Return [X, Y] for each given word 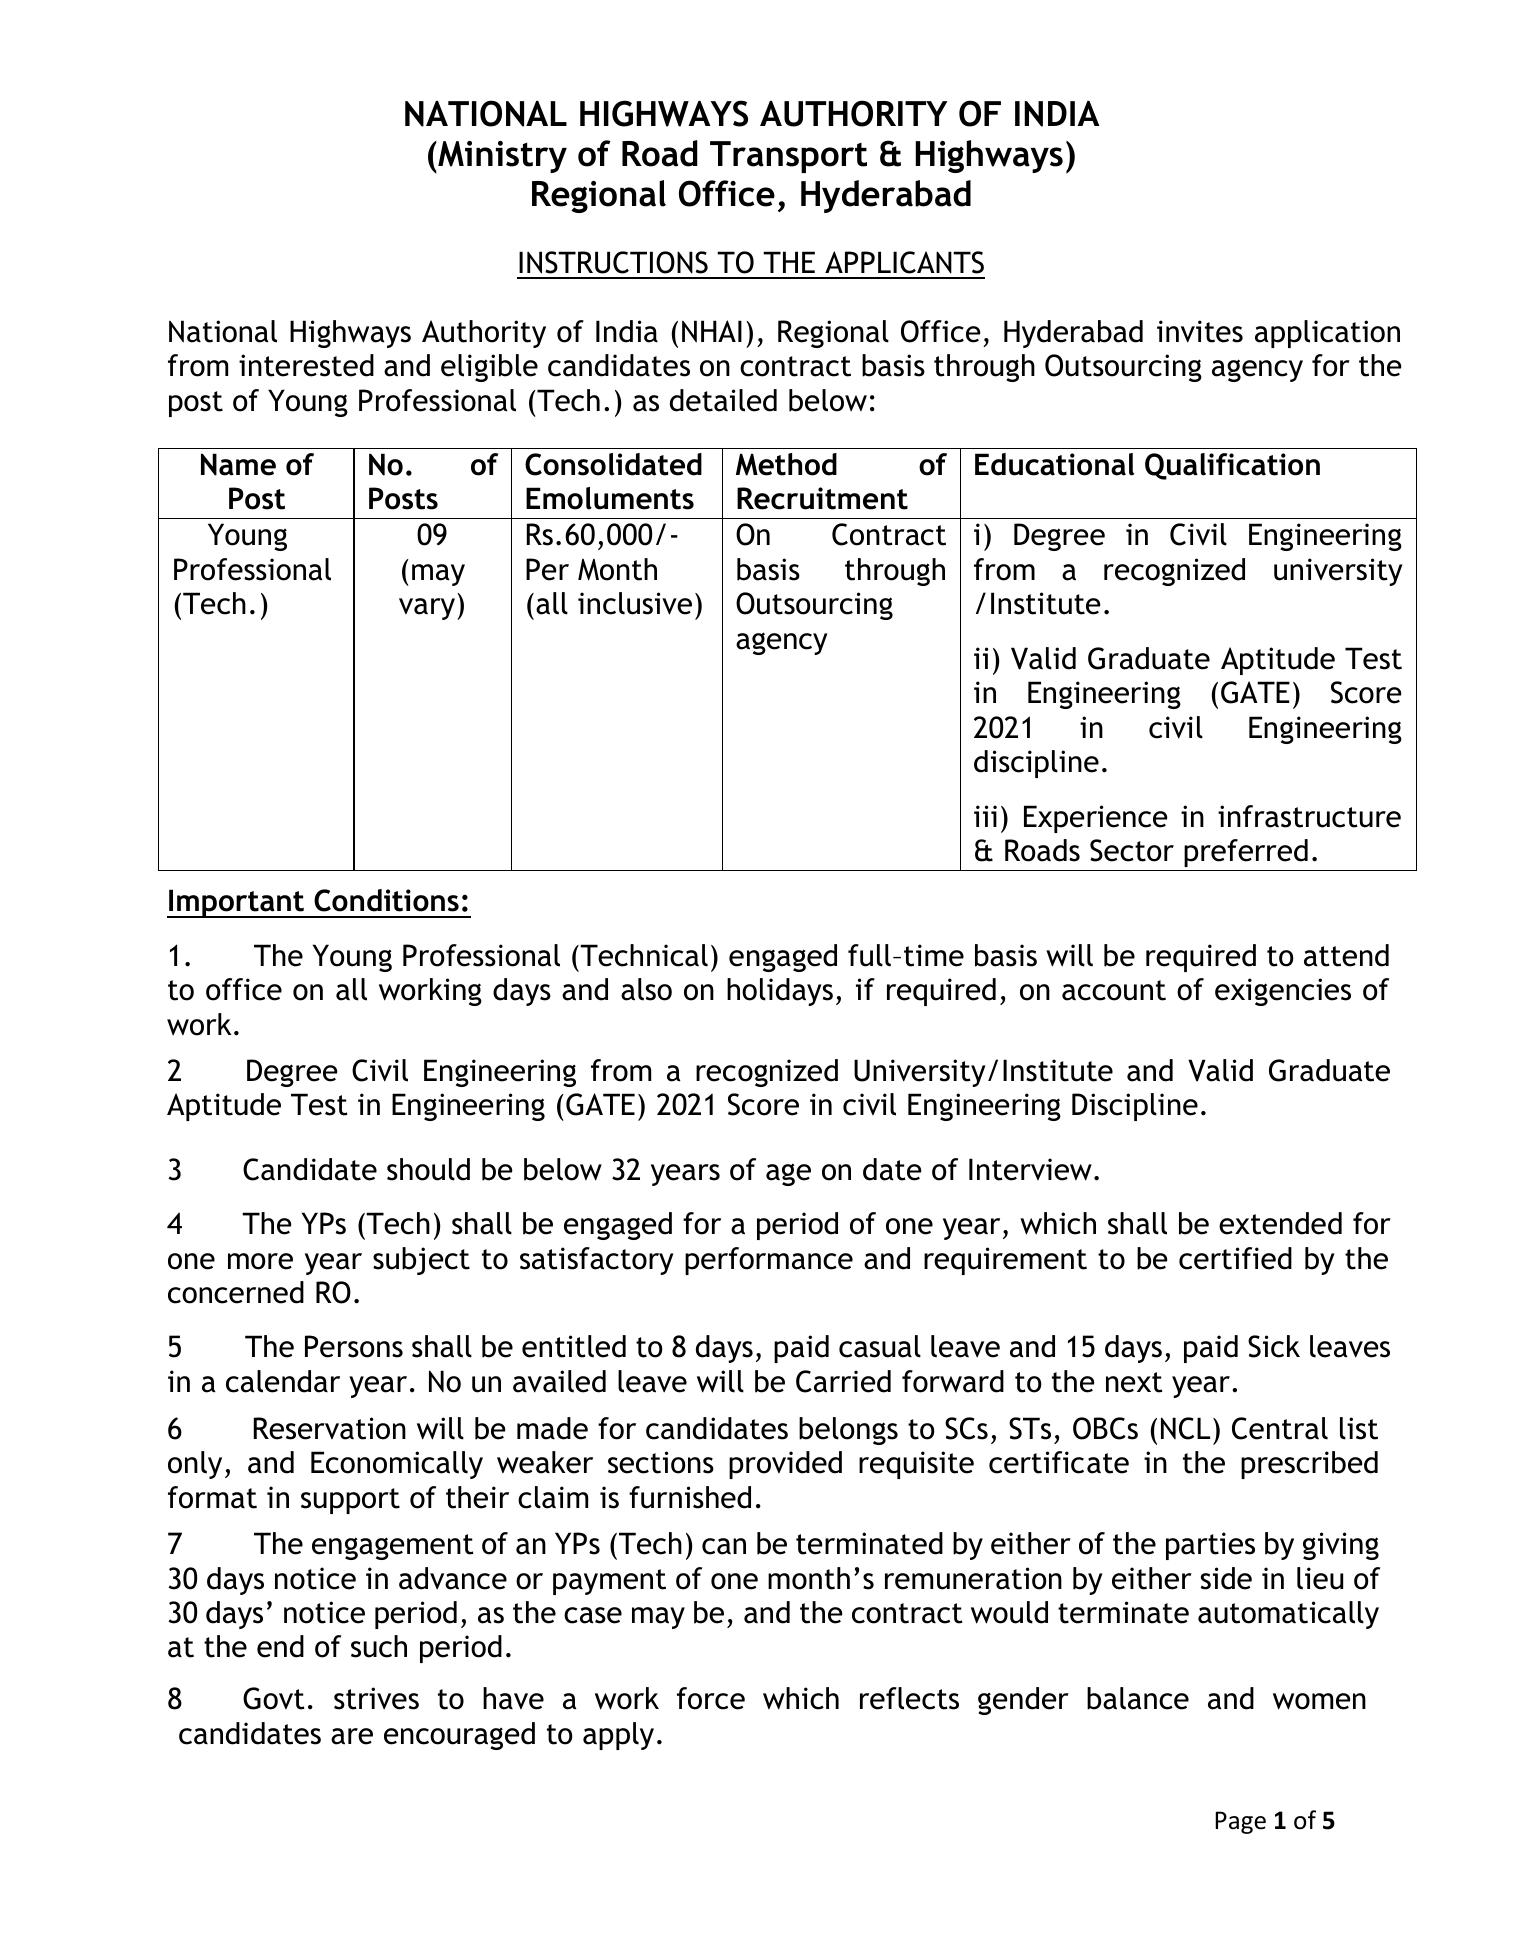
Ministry [501, 157]
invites [1200, 331]
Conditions [386, 900]
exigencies [1283, 992]
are [352, 1736]
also [646, 989]
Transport [788, 157]
